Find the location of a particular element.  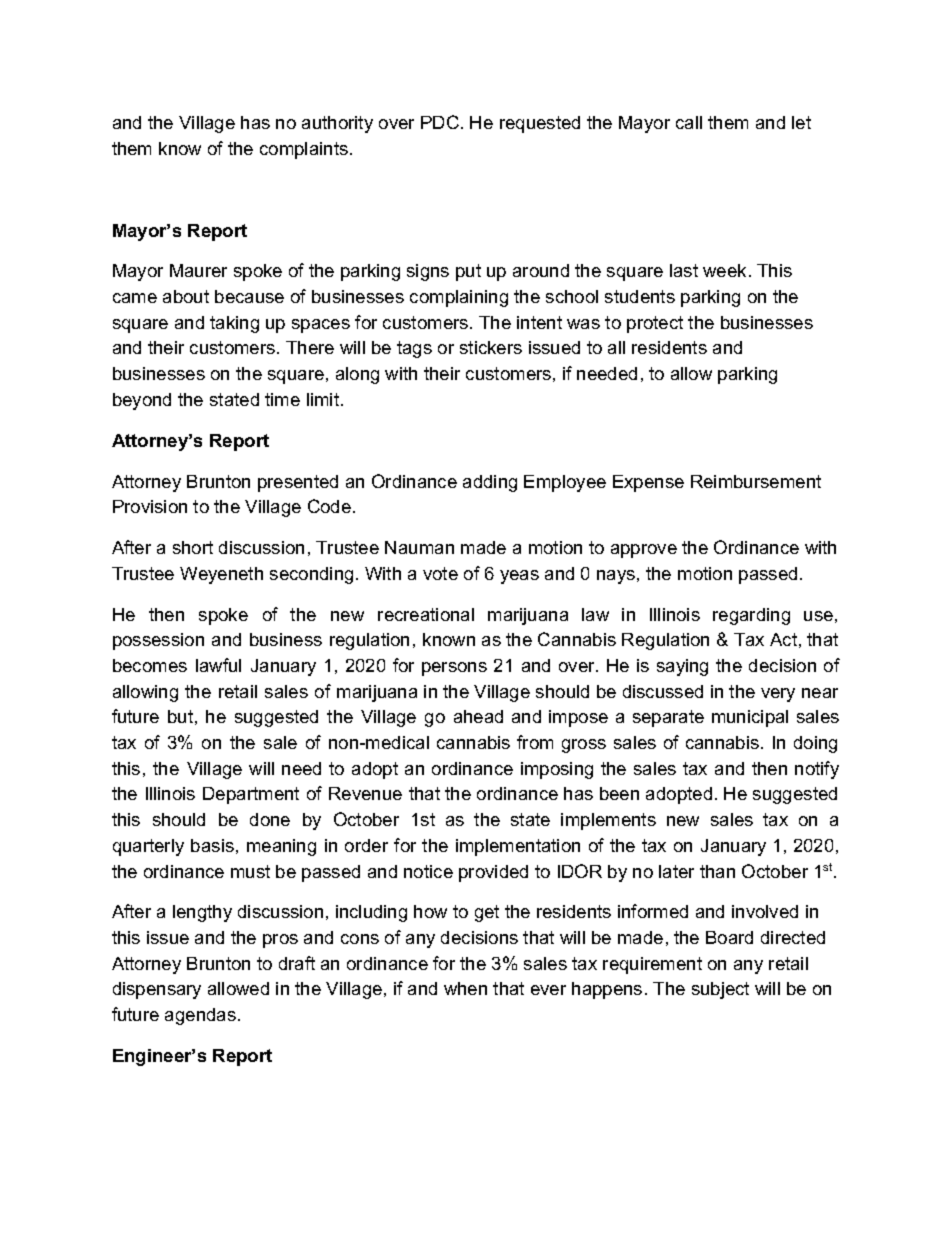

when is located at coordinates (465, 988).
